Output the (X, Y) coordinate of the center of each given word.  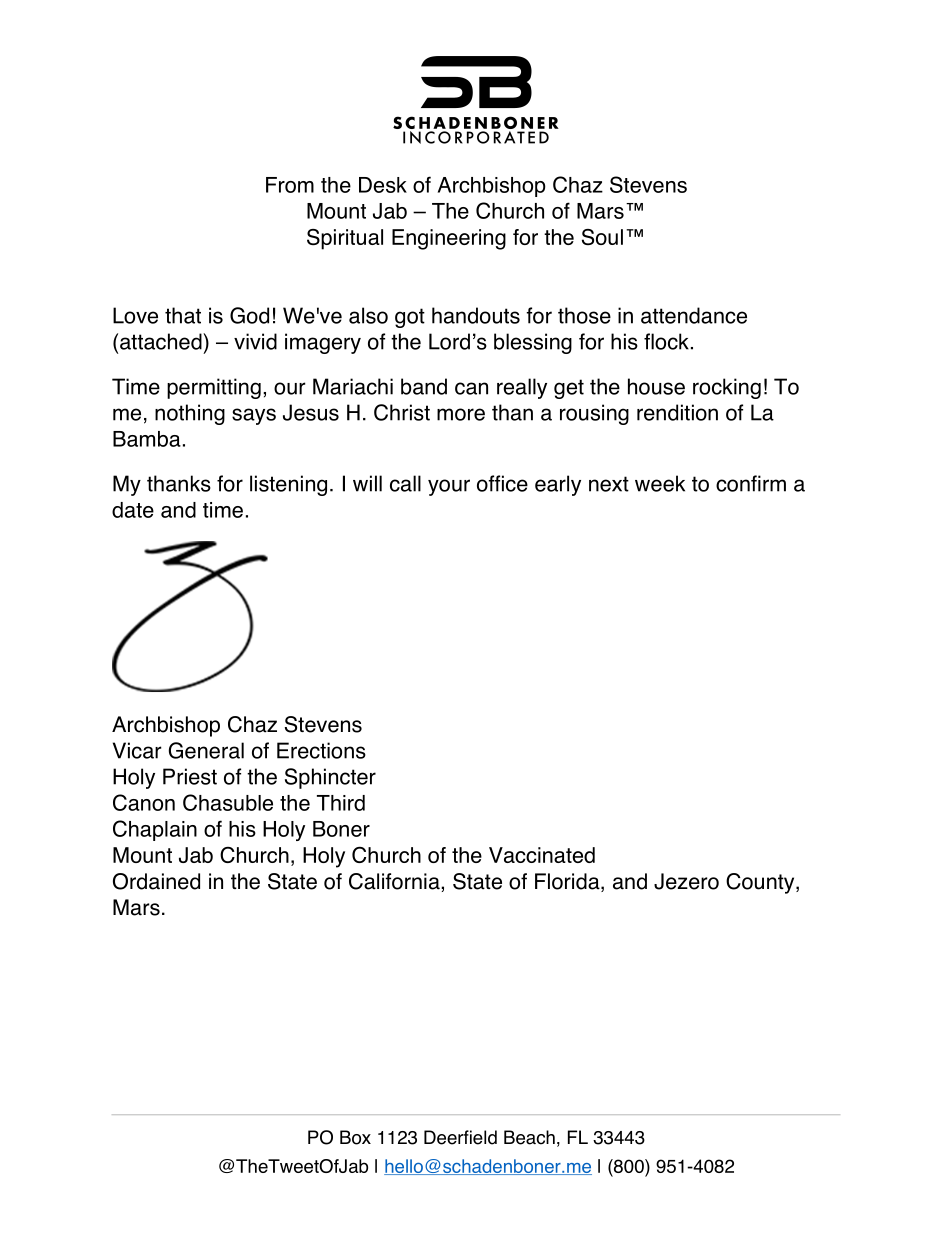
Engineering (449, 239)
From (290, 185)
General (206, 750)
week (660, 483)
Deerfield (460, 1137)
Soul (602, 237)
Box (355, 1137)
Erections (321, 750)
